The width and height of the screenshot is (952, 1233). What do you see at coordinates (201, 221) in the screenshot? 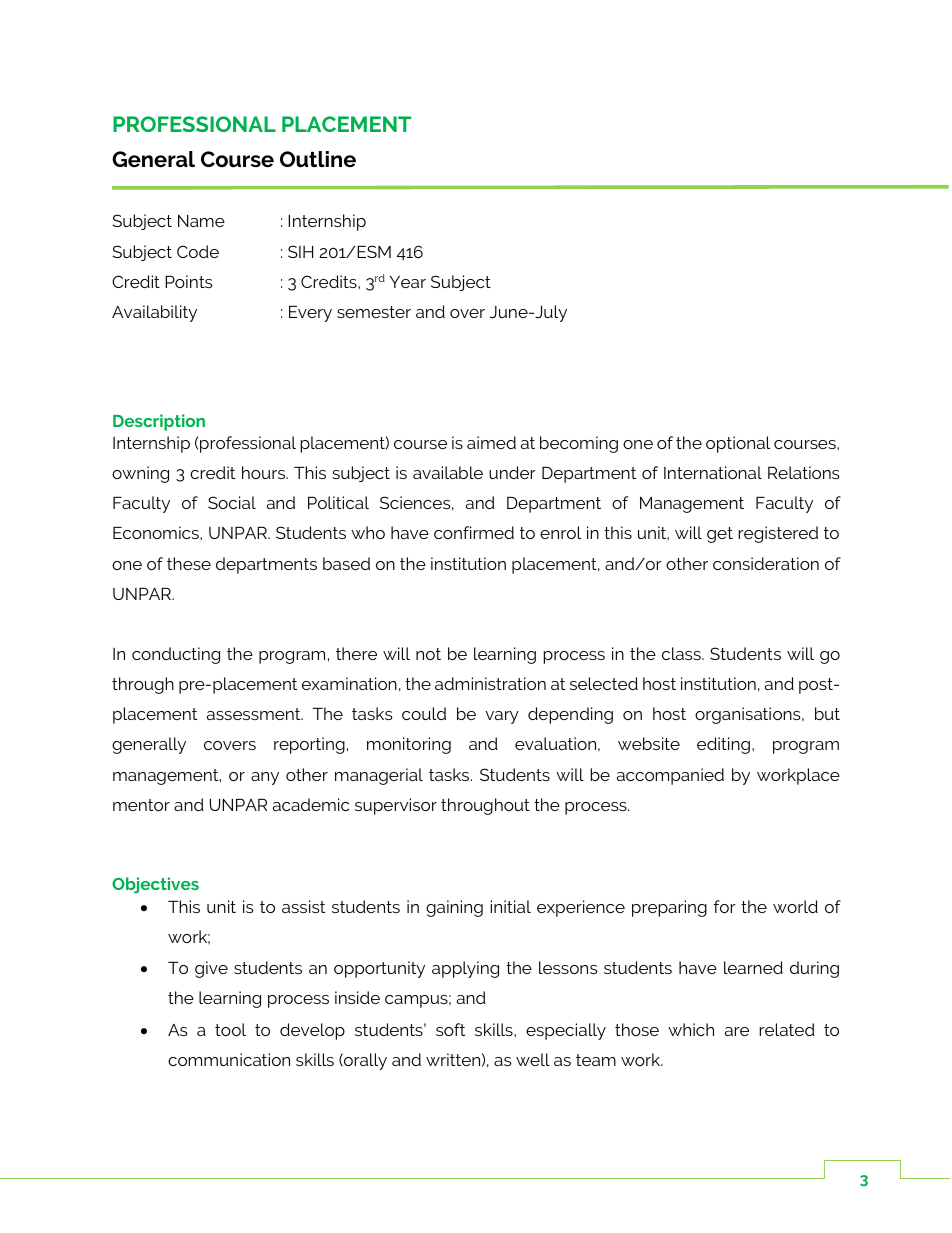
I see `Name` at bounding box center [201, 221].
